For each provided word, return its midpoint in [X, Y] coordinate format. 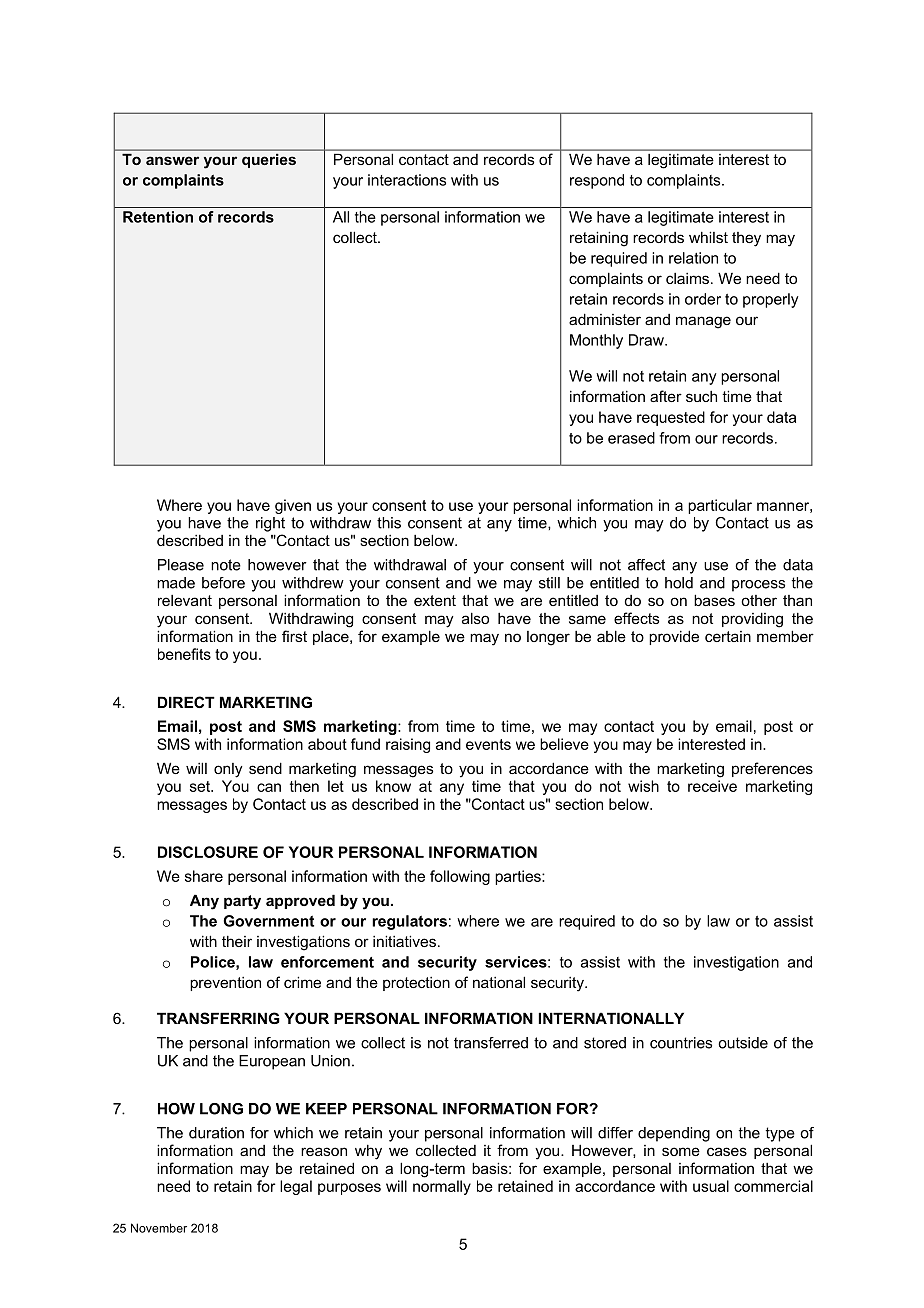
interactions [407, 180]
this [389, 523]
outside [743, 1043]
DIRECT [186, 702]
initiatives [404, 941]
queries [269, 161]
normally [442, 1187]
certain [728, 636]
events [488, 744]
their [237, 941]
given [293, 506]
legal [296, 1187]
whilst [708, 237]
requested [671, 418]
